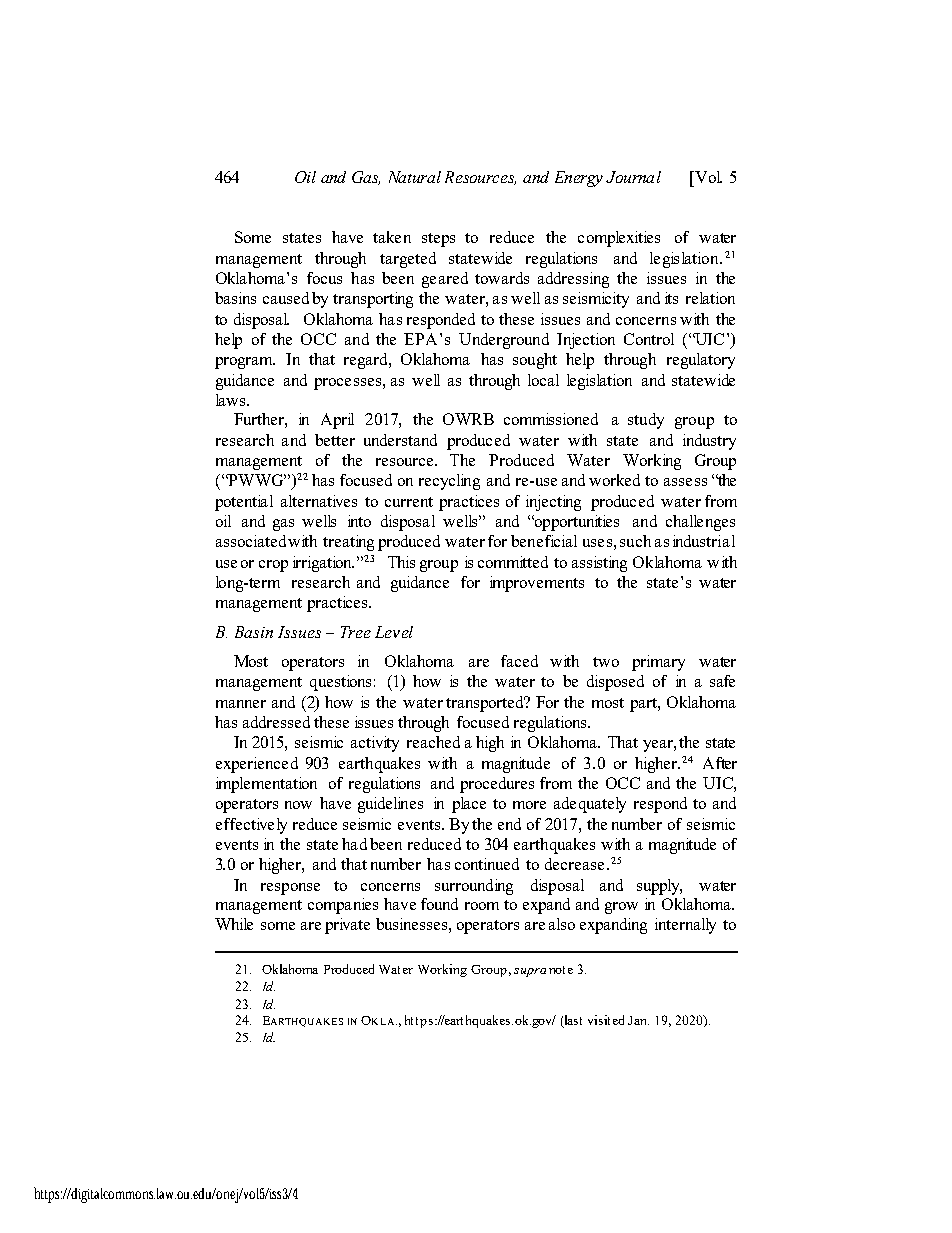  Describe the element at coordinates (519, 661) in the page. I see `faced` at that location.
